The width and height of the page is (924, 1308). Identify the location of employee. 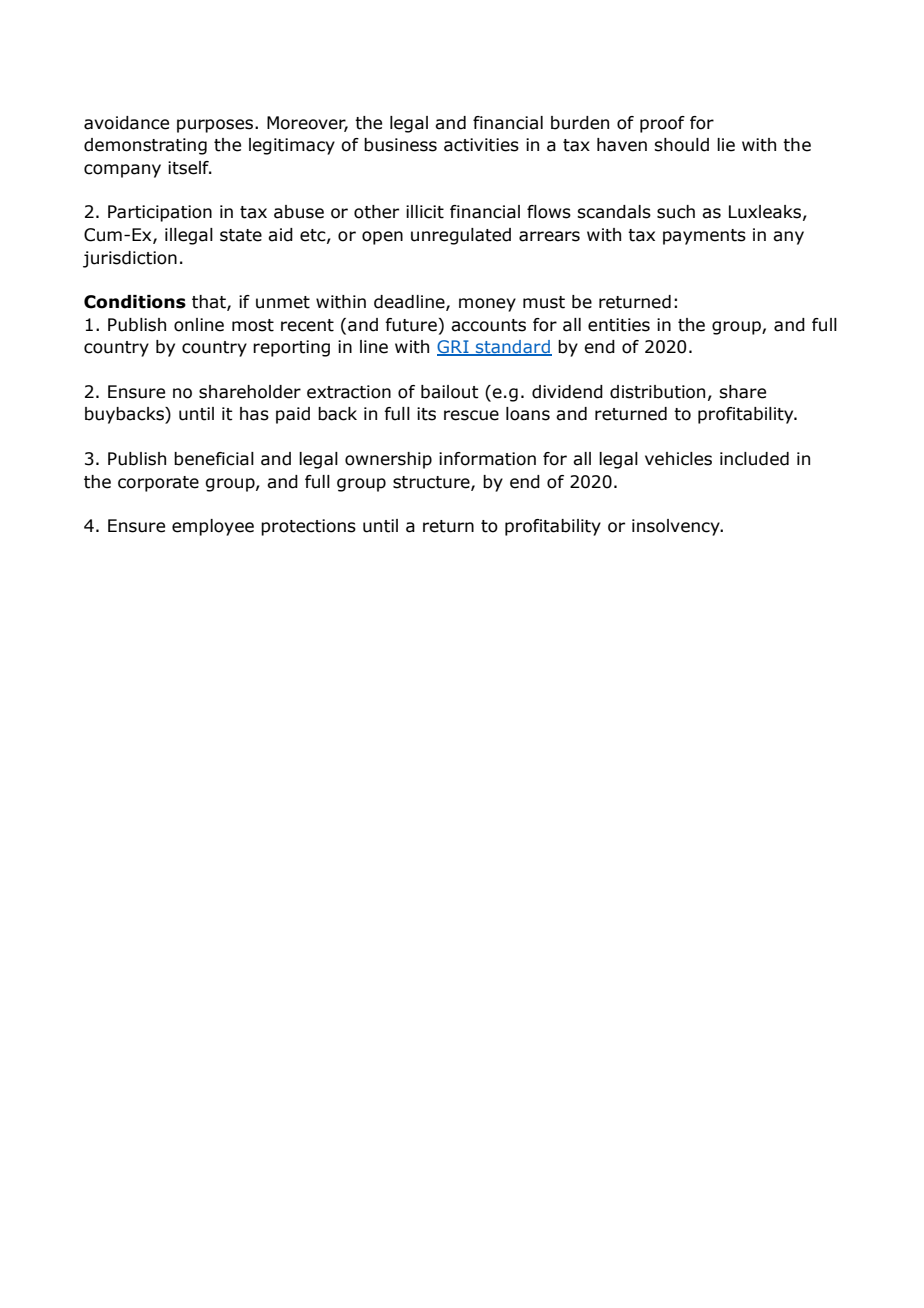
(213, 527).
